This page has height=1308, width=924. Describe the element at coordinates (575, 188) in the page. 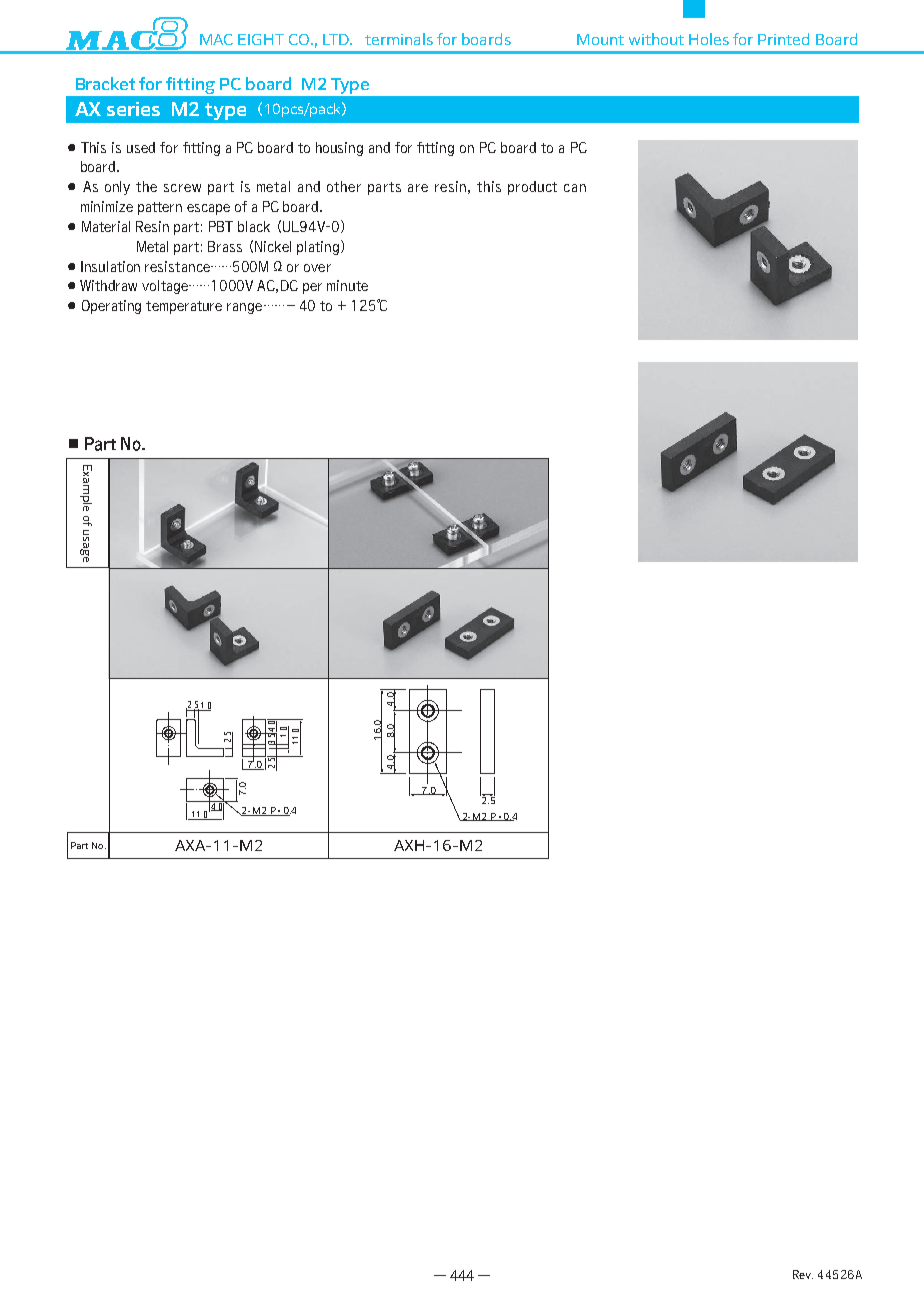

I see `can` at that location.
